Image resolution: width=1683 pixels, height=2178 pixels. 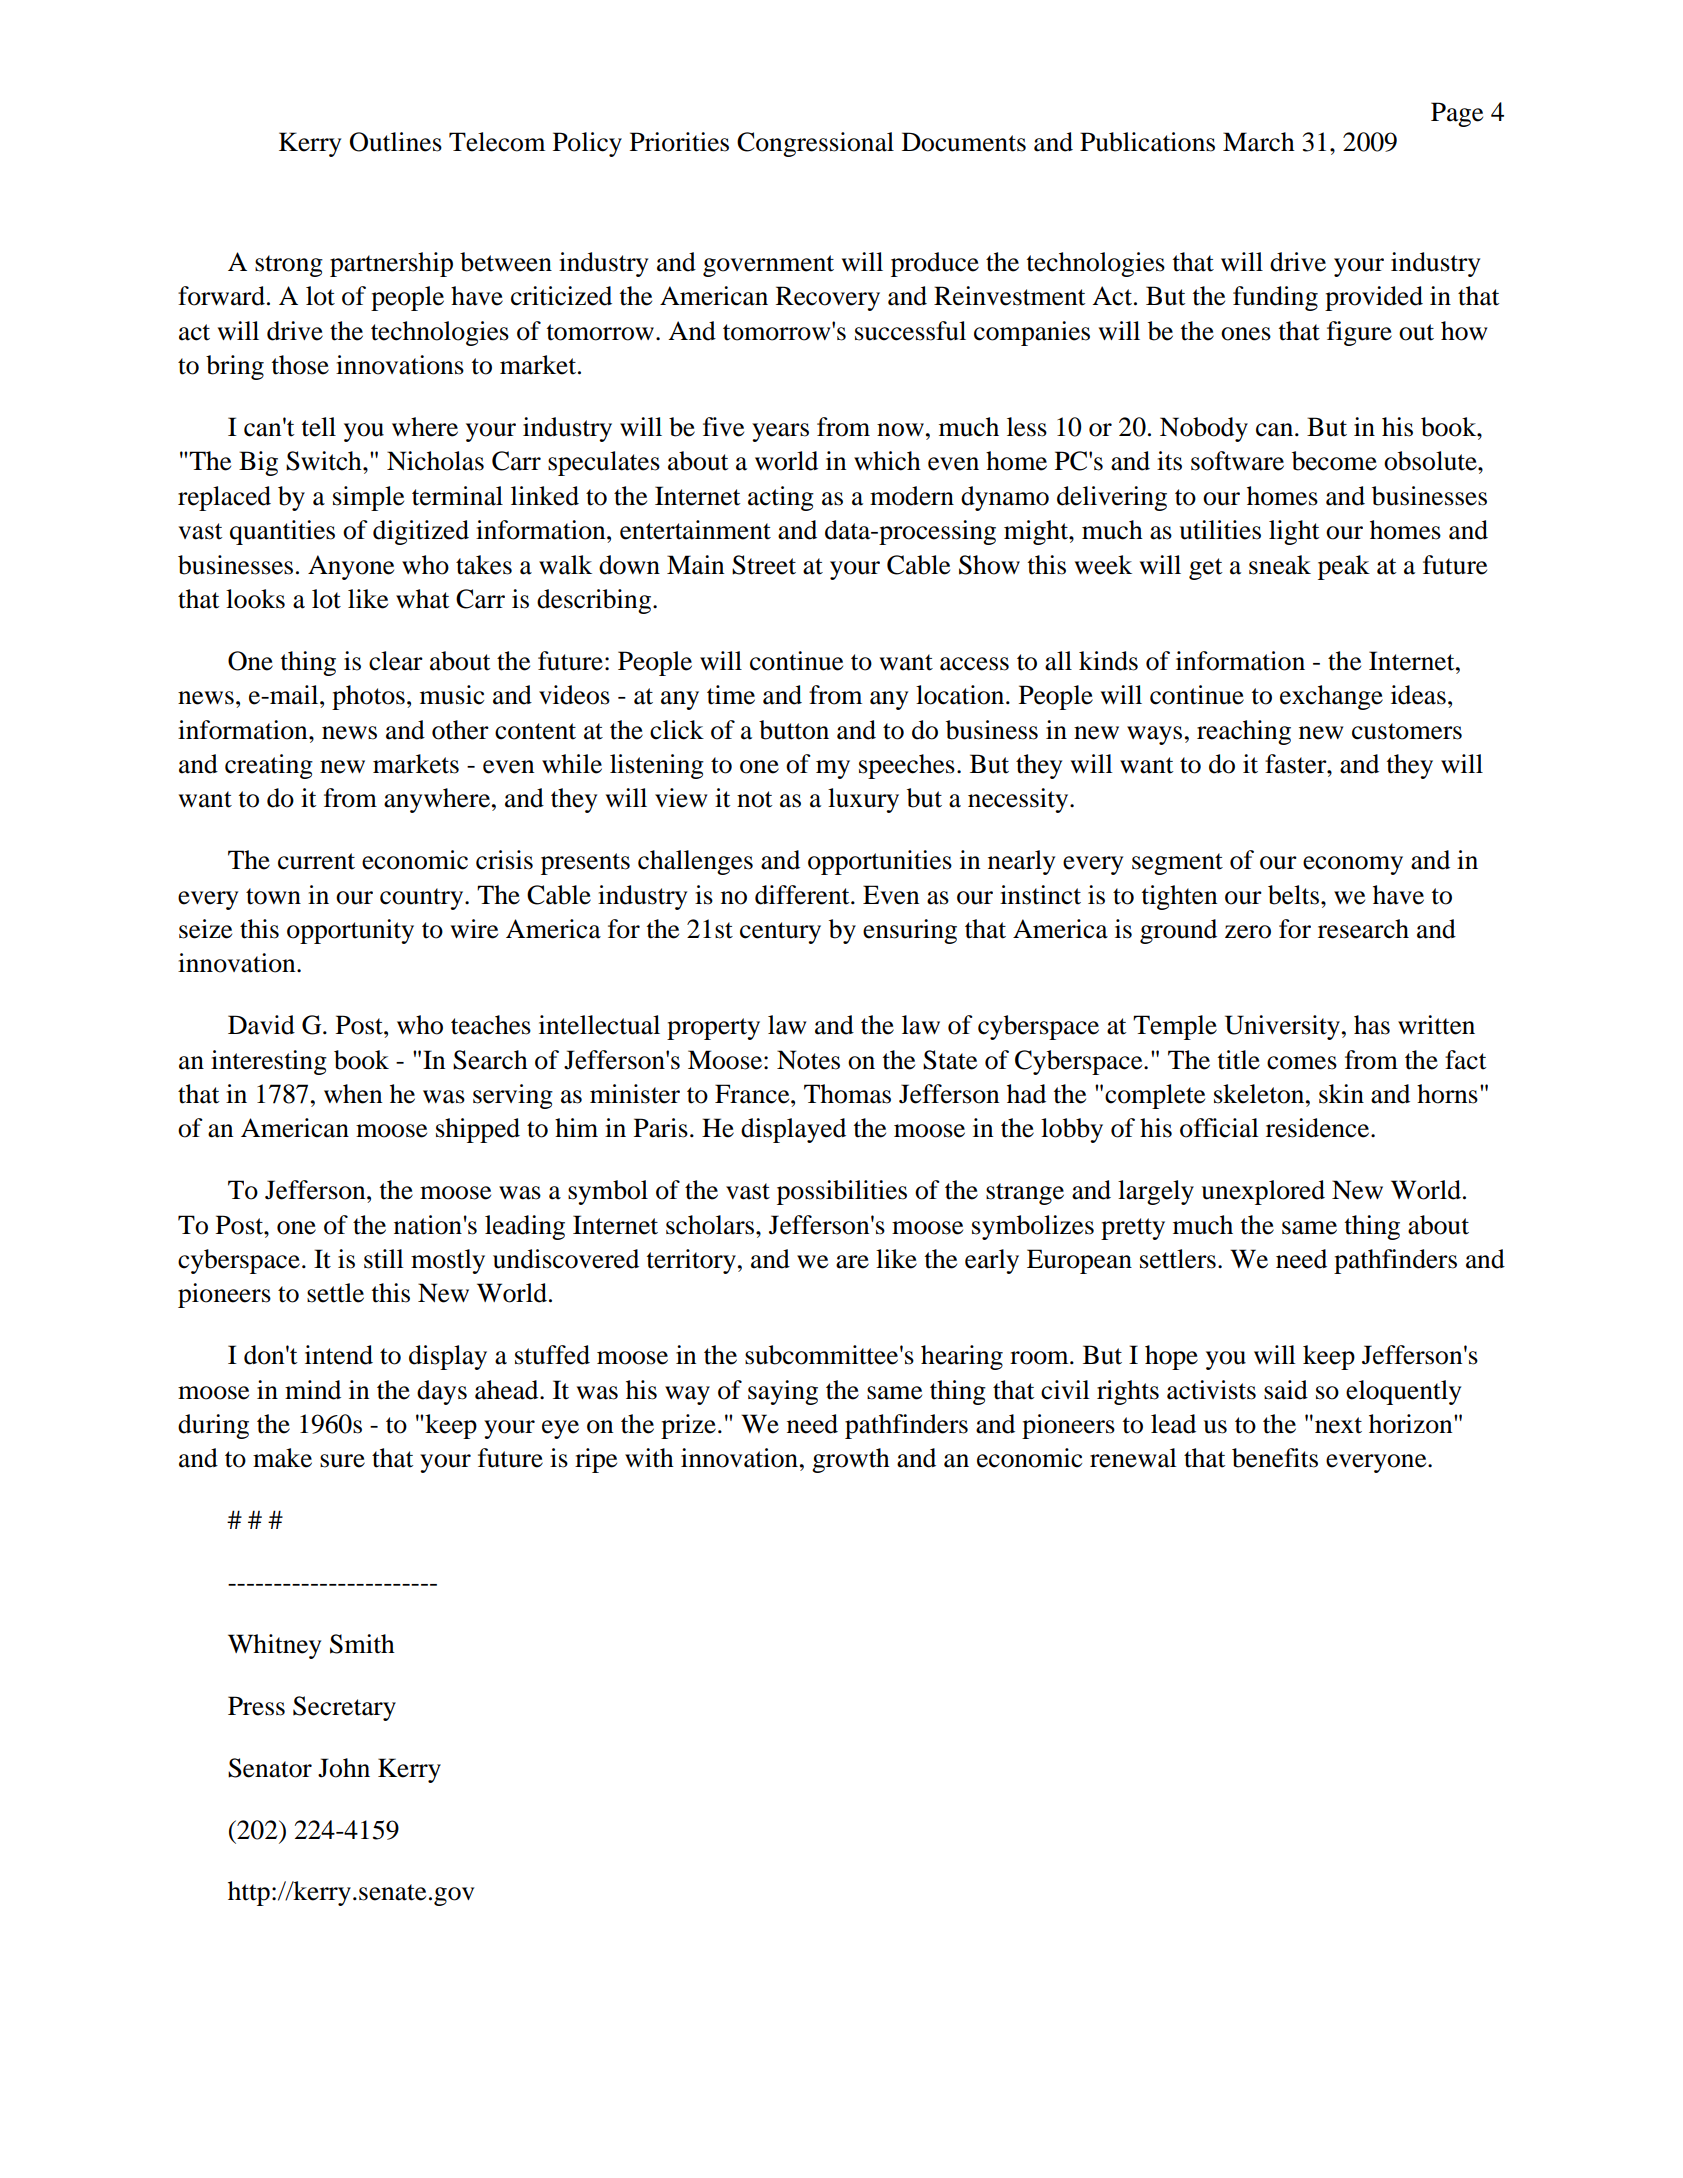 I want to click on Secretary, so click(x=344, y=1708).
